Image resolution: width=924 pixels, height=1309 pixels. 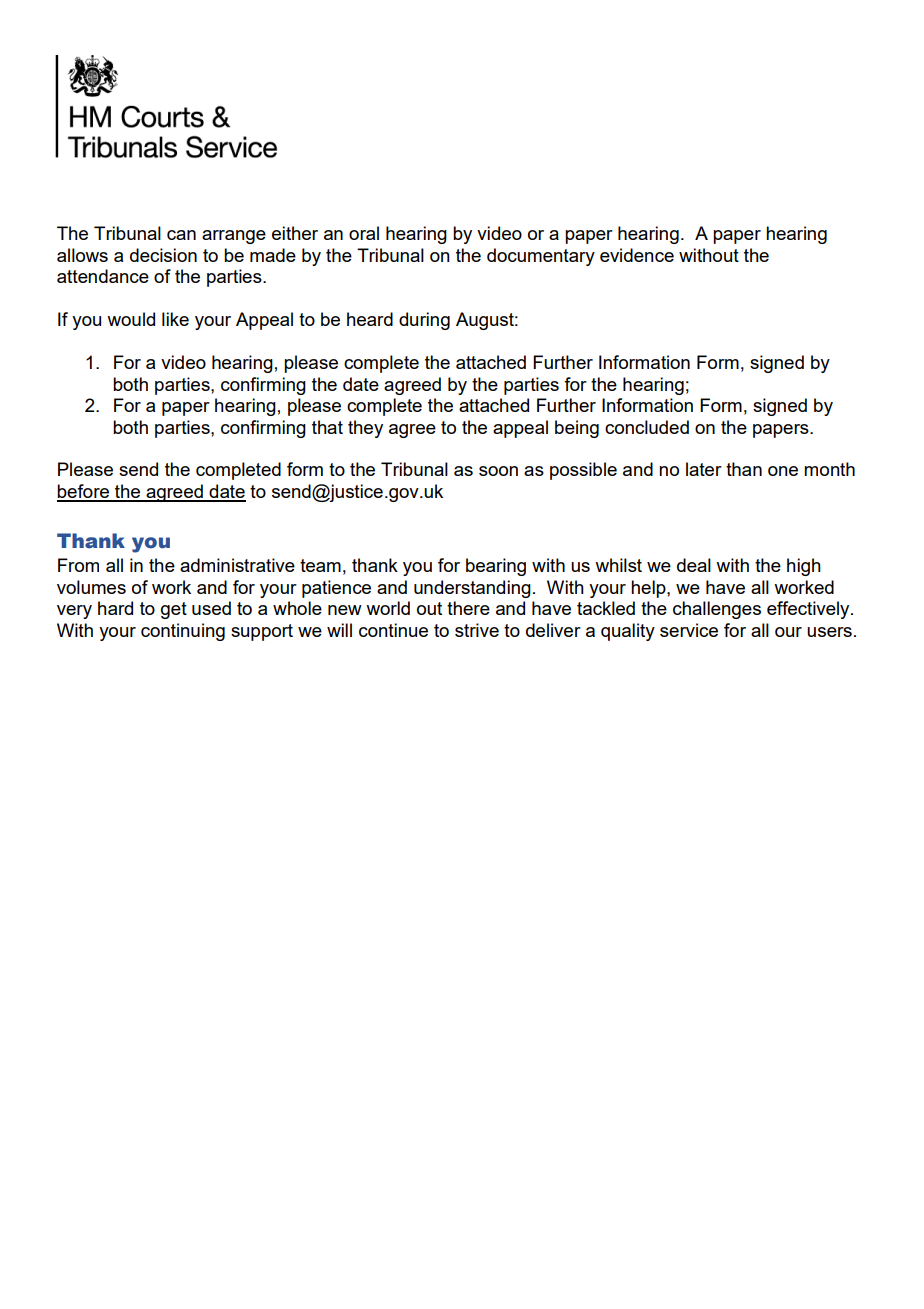 I want to click on decision, so click(x=163, y=255).
